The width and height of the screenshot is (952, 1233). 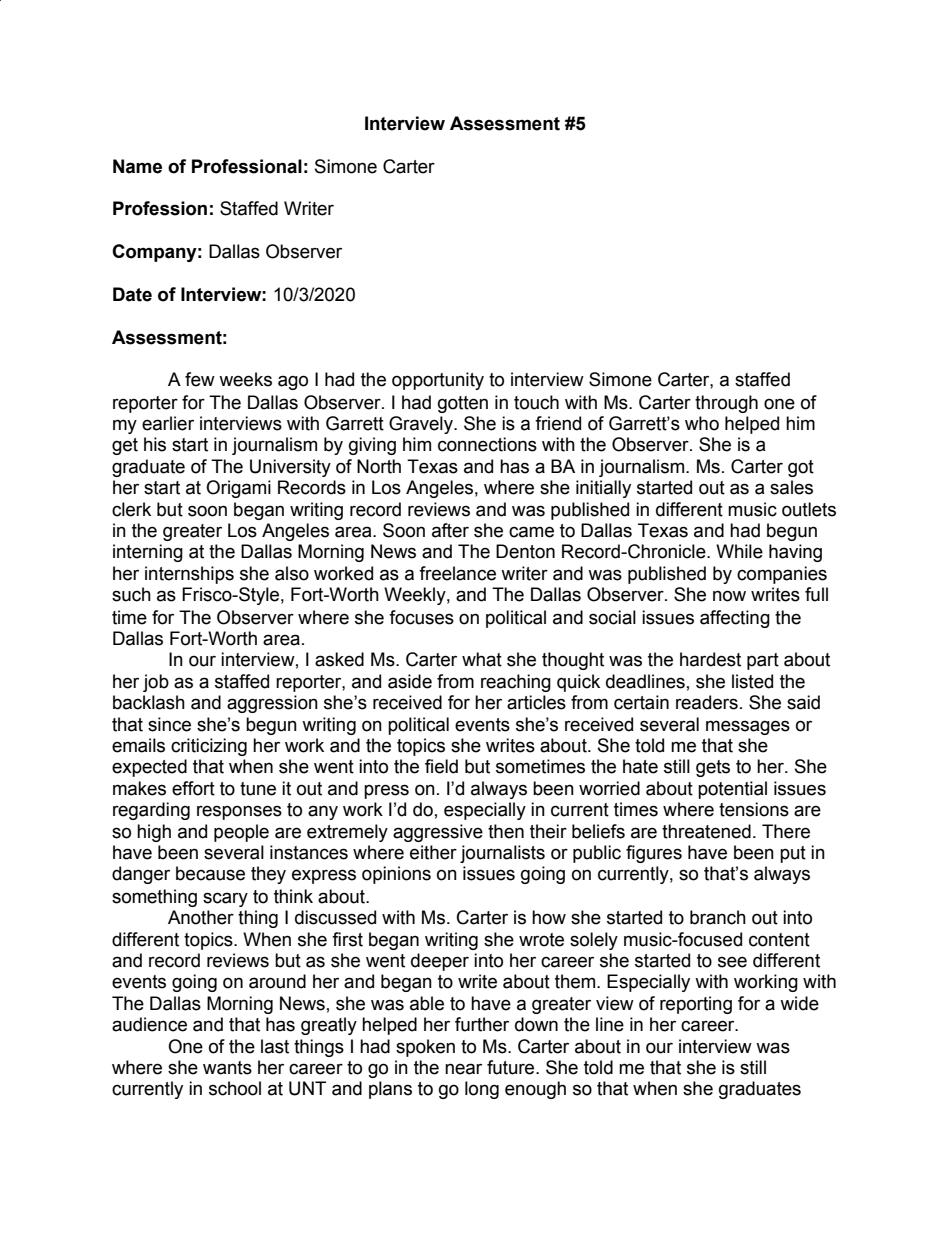 I want to click on through, so click(x=726, y=404).
